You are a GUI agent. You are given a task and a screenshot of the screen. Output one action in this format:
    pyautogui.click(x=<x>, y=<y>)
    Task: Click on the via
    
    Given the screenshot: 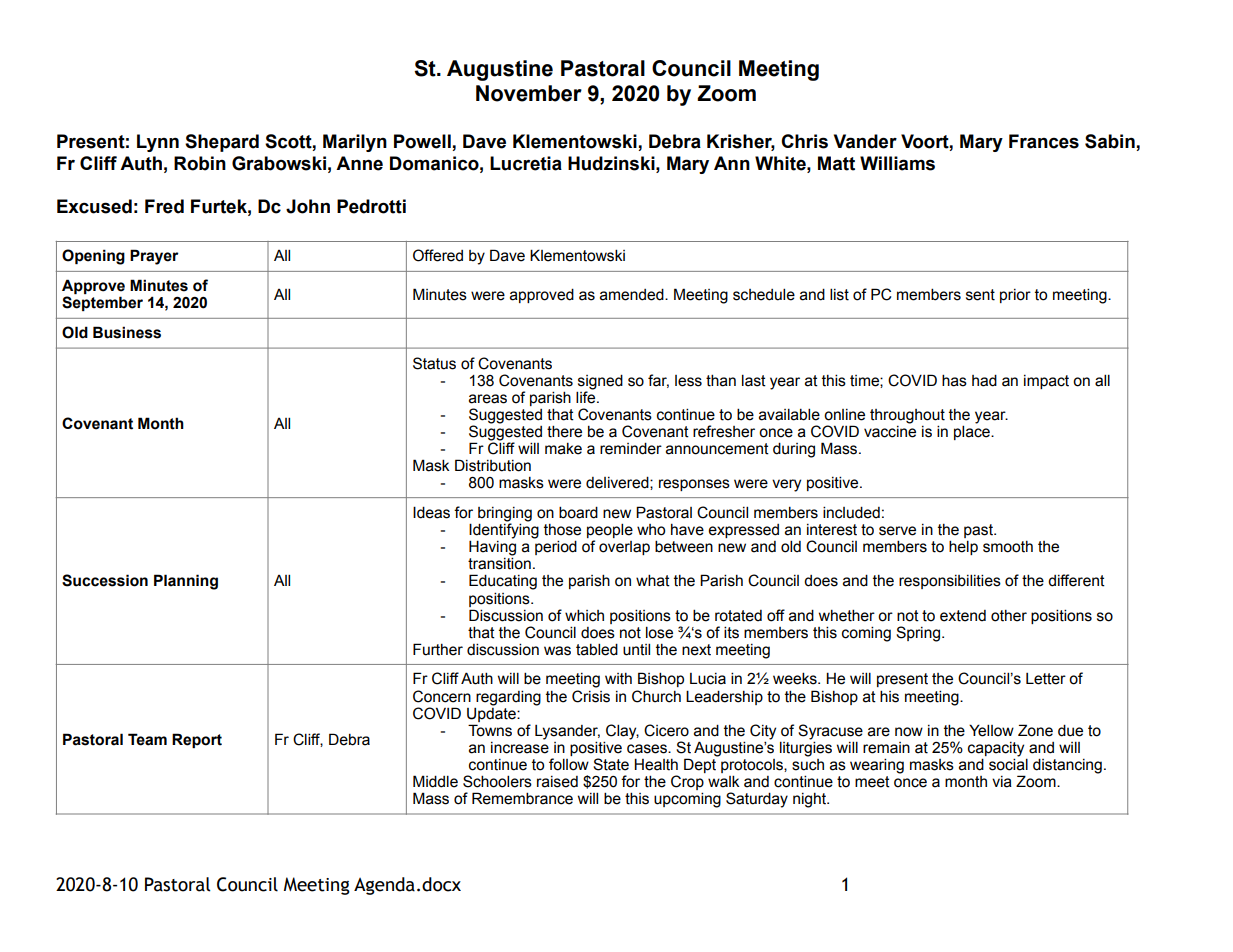 What is the action you would take?
    pyautogui.click(x=1002, y=782)
